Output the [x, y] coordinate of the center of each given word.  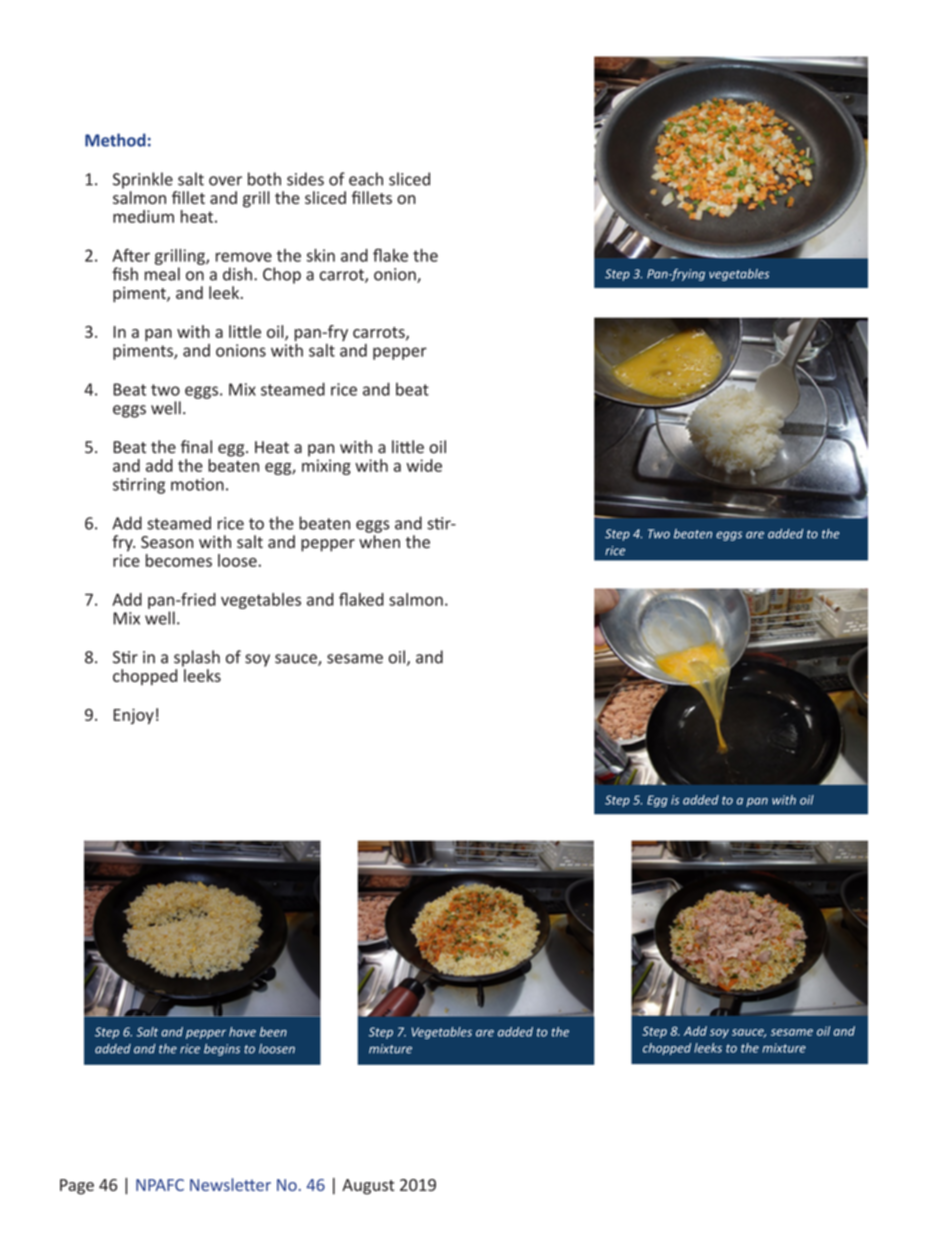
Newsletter [230, 1184]
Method [115, 140]
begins [222, 1049]
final [196, 447]
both [264, 179]
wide [424, 465]
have [242, 1032]
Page [77, 1187]
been [273, 1032]
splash [197, 658]
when [379, 541]
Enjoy [134, 716]
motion [197, 484]
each [366, 179]
